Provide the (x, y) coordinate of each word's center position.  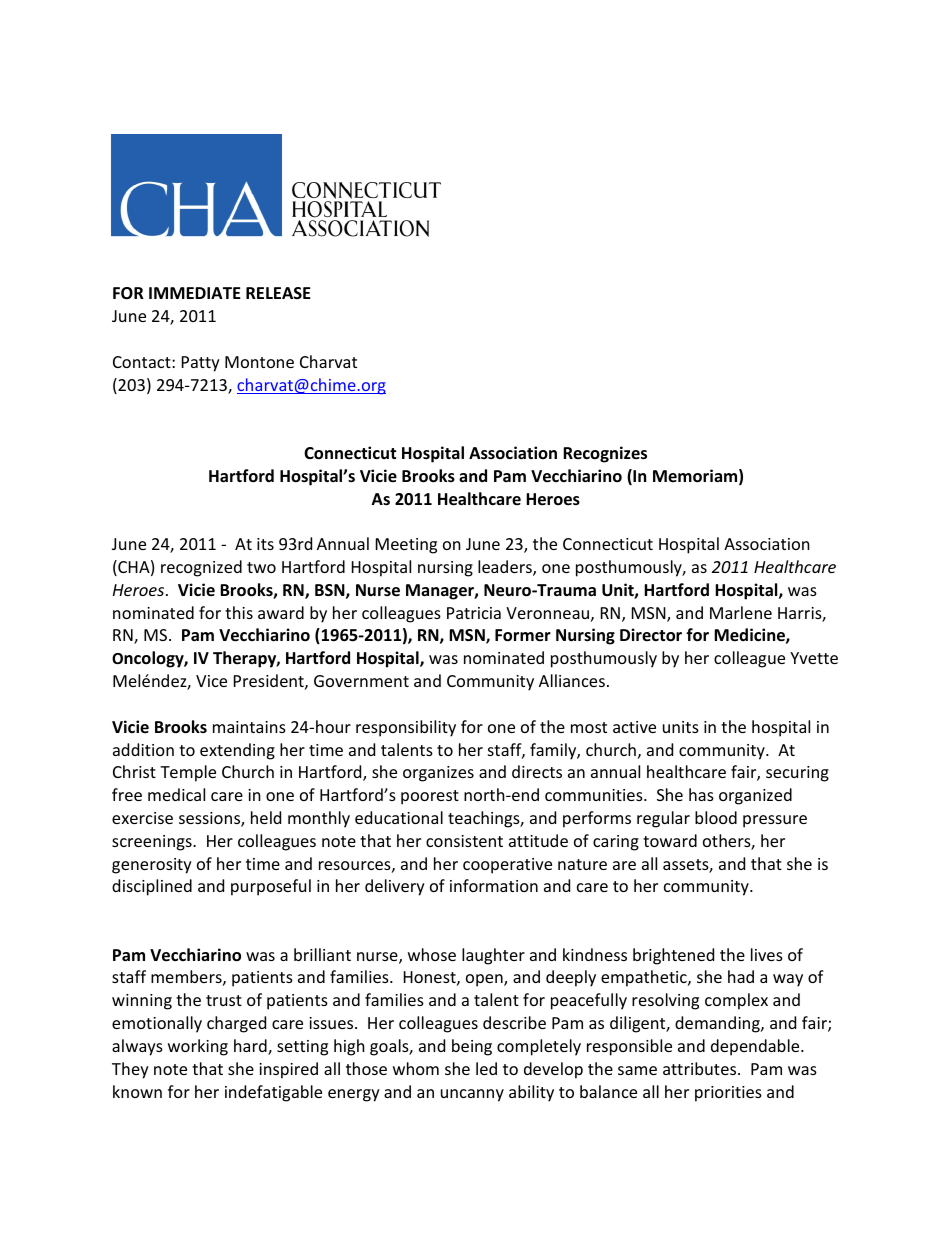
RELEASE (278, 293)
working (198, 1047)
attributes (701, 1068)
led (486, 1068)
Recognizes (605, 454)
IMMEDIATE (195, 293)
